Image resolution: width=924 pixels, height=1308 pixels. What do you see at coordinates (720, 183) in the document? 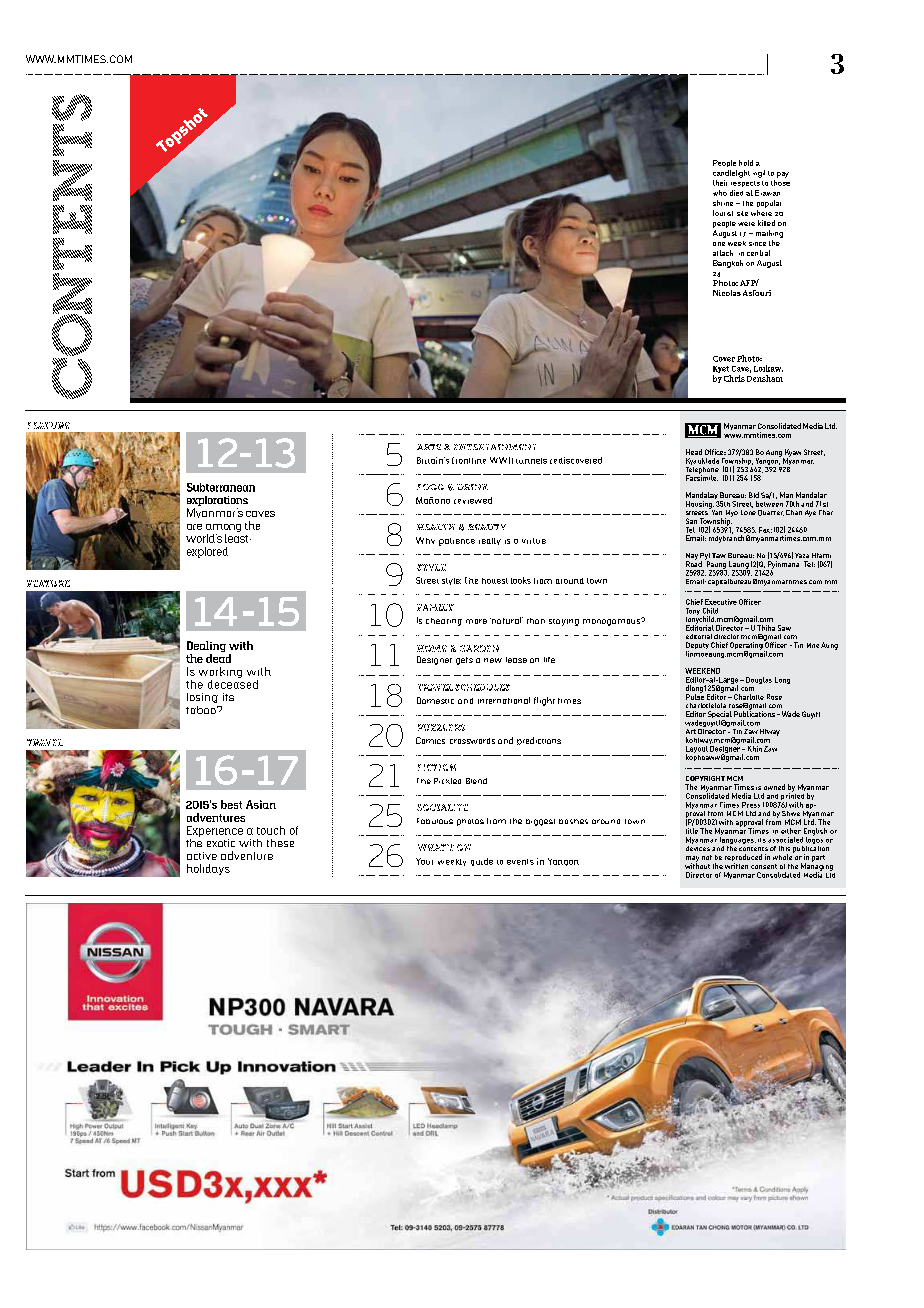
I see `their` at bounding box center [720, 183].
